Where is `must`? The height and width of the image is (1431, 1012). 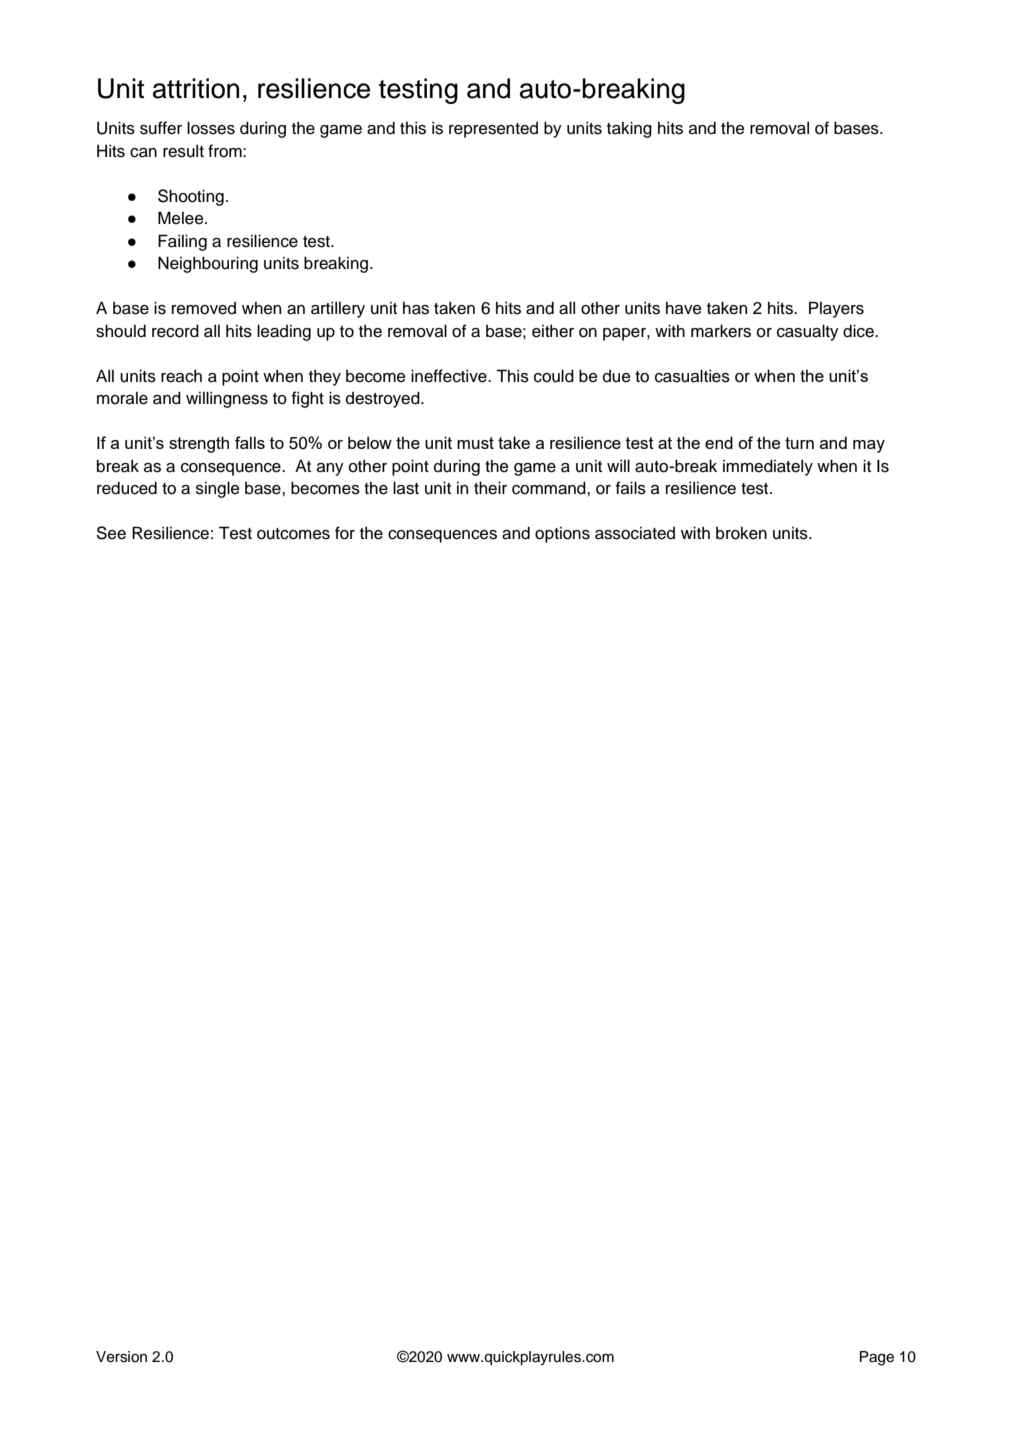
must is located at coordinates (475, 443).
